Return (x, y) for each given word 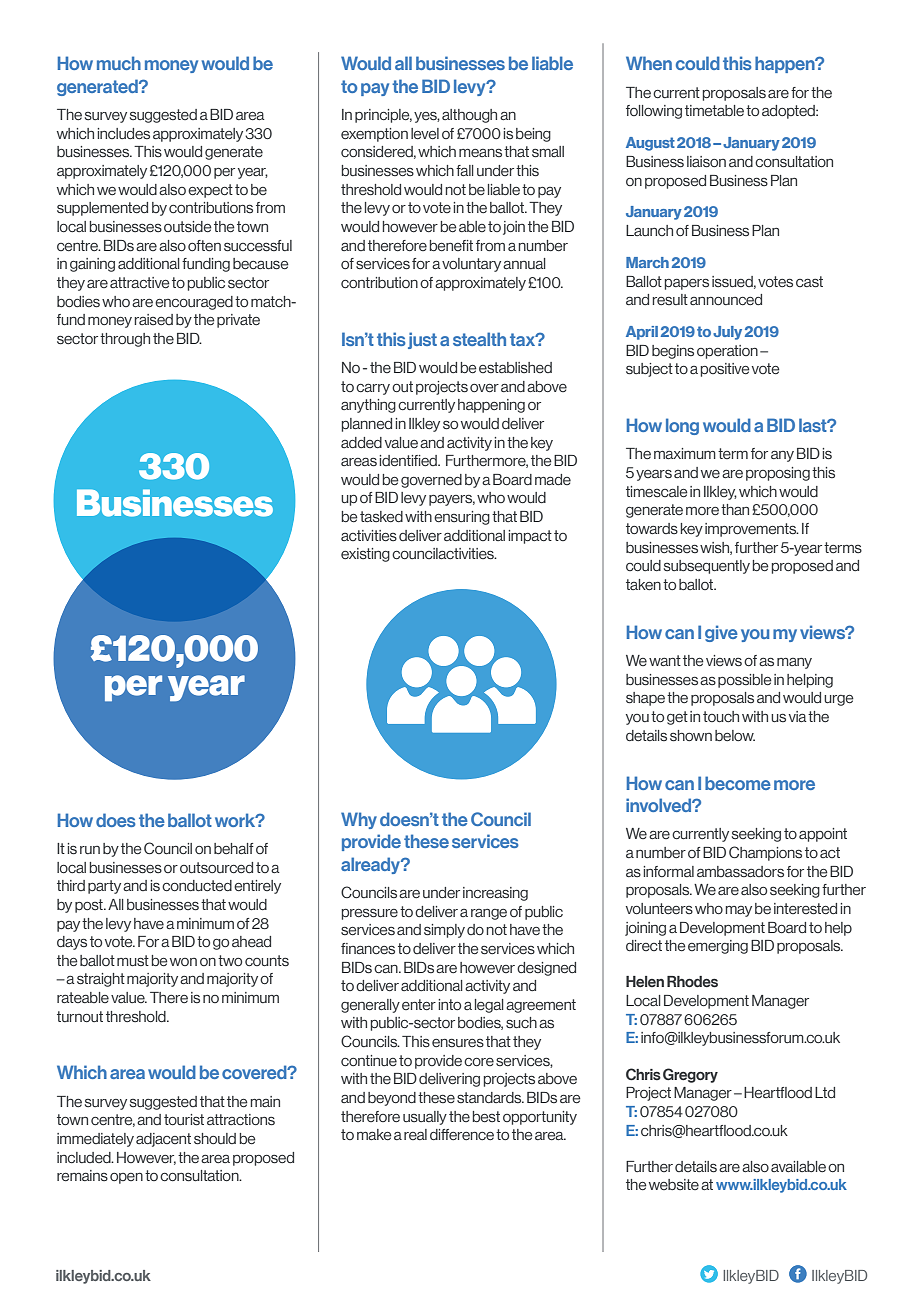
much (119, 63)
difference (462, 1135)
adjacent (163, 1140)
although (469, 116)
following (654, 112)
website (674, 1185)
